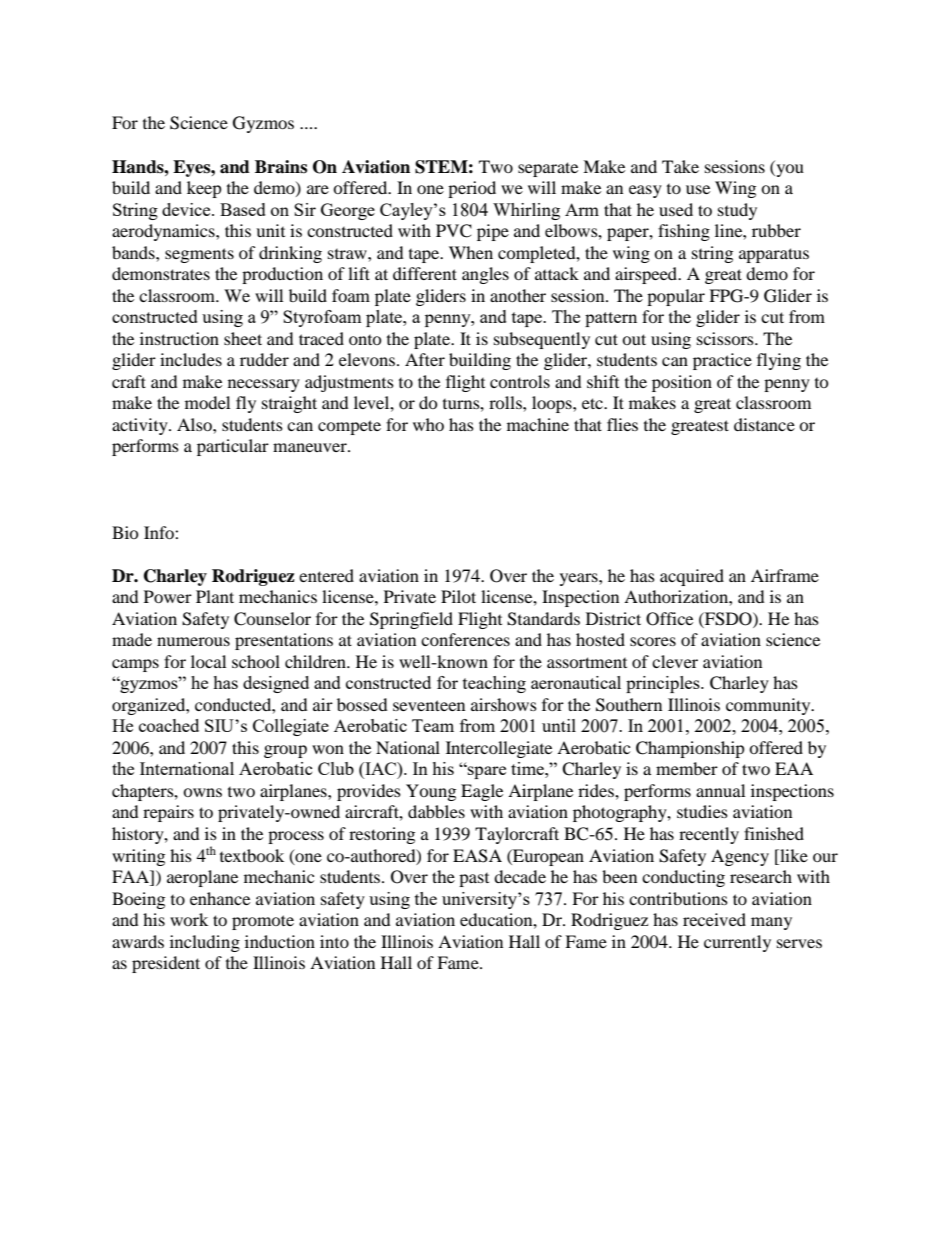 This document has height=1233, width=952. What do you see at coordinates (737, 211) in the document?
I see `study` at bounding box center [737, 211].
